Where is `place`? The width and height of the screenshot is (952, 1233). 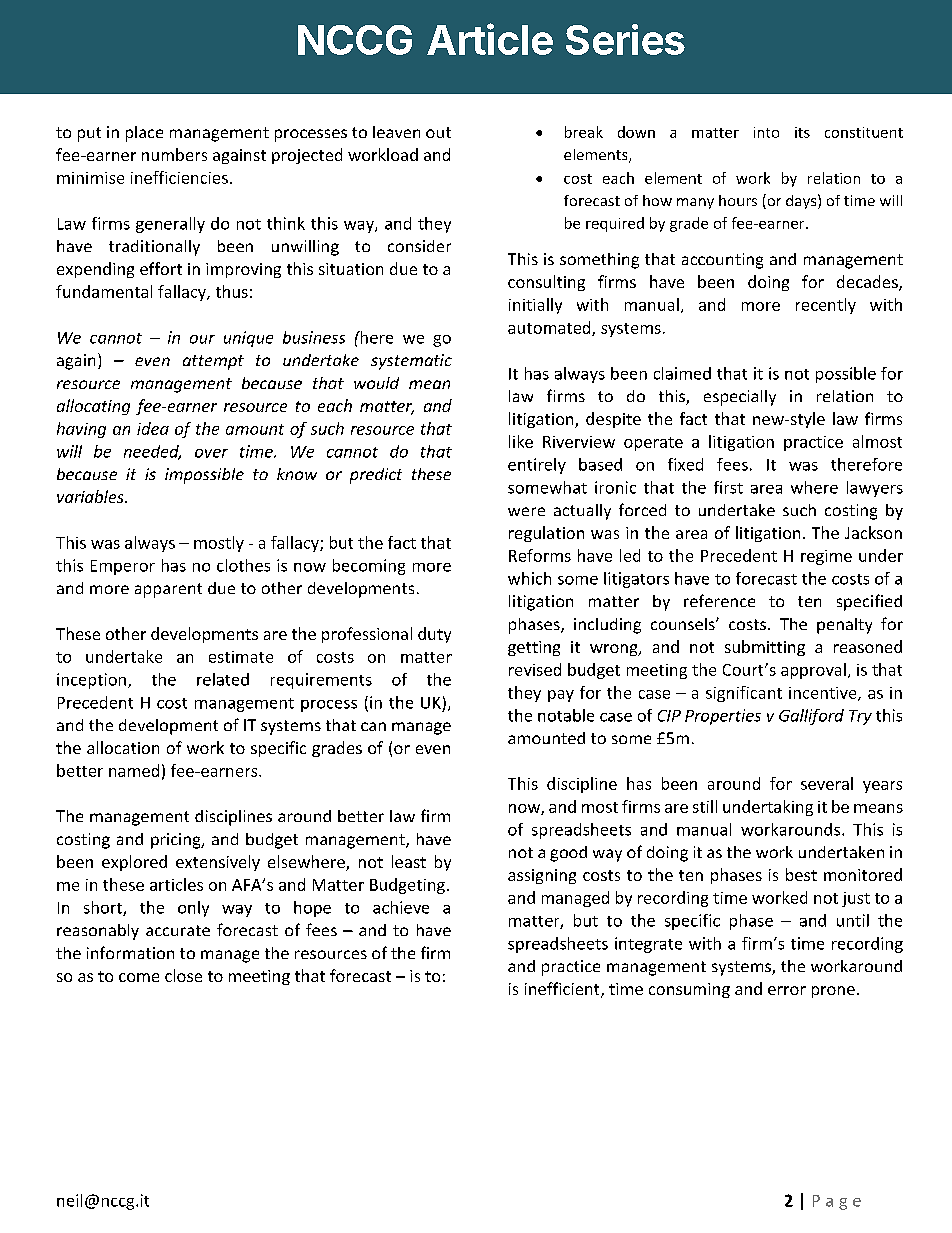
place is located at coordinates (144, 134).
